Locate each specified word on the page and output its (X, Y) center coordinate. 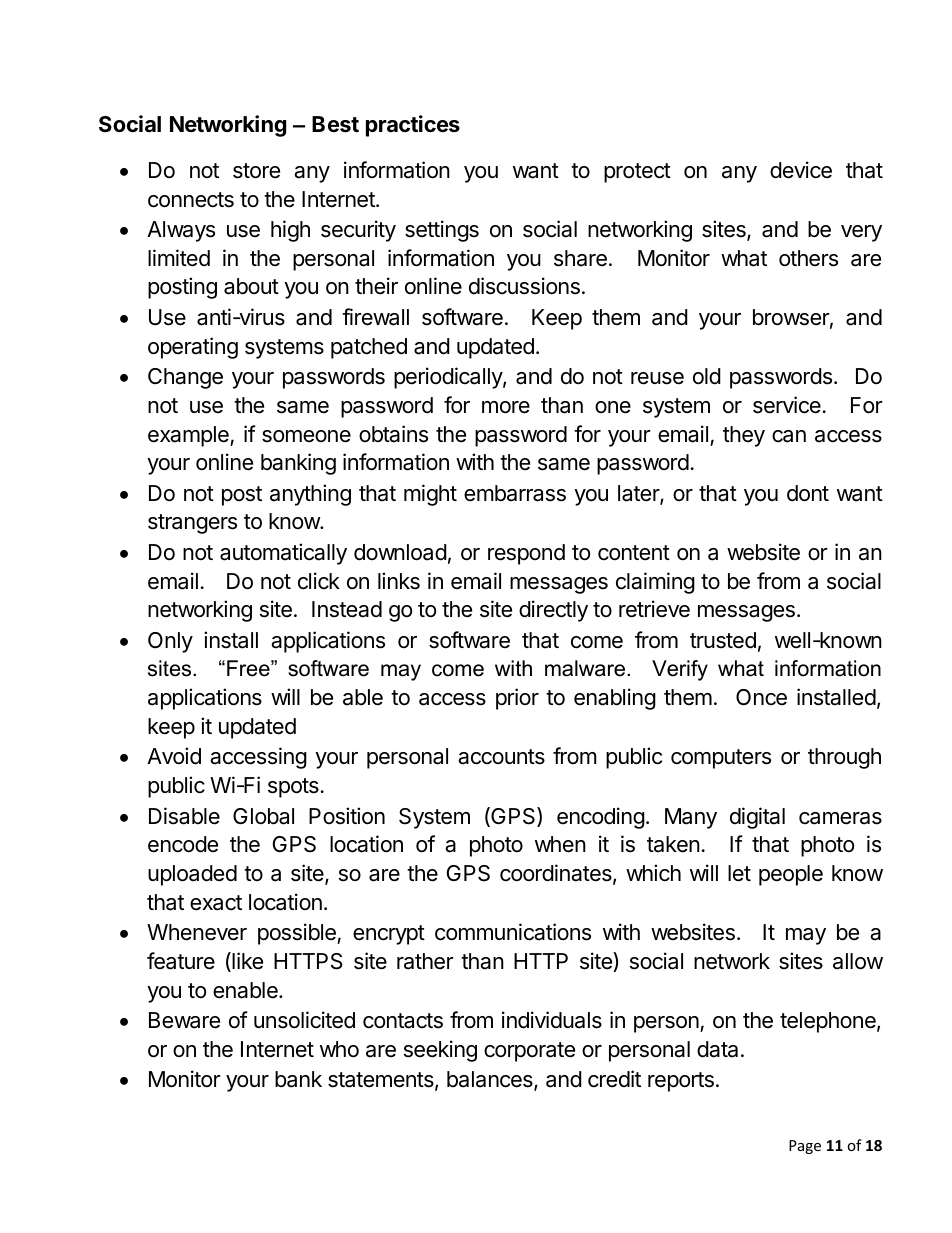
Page (805, 1147)
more (506, 407)
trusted (723, 640)
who (339, 1049)
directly (553, 611)
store (256, 171)
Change (185, 378)
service (787, 405)
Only (170, 642)
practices (413, 126)
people (791, 875)
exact (216, 903)
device (801, 170)
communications (513, 932)
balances (491, 1081)
